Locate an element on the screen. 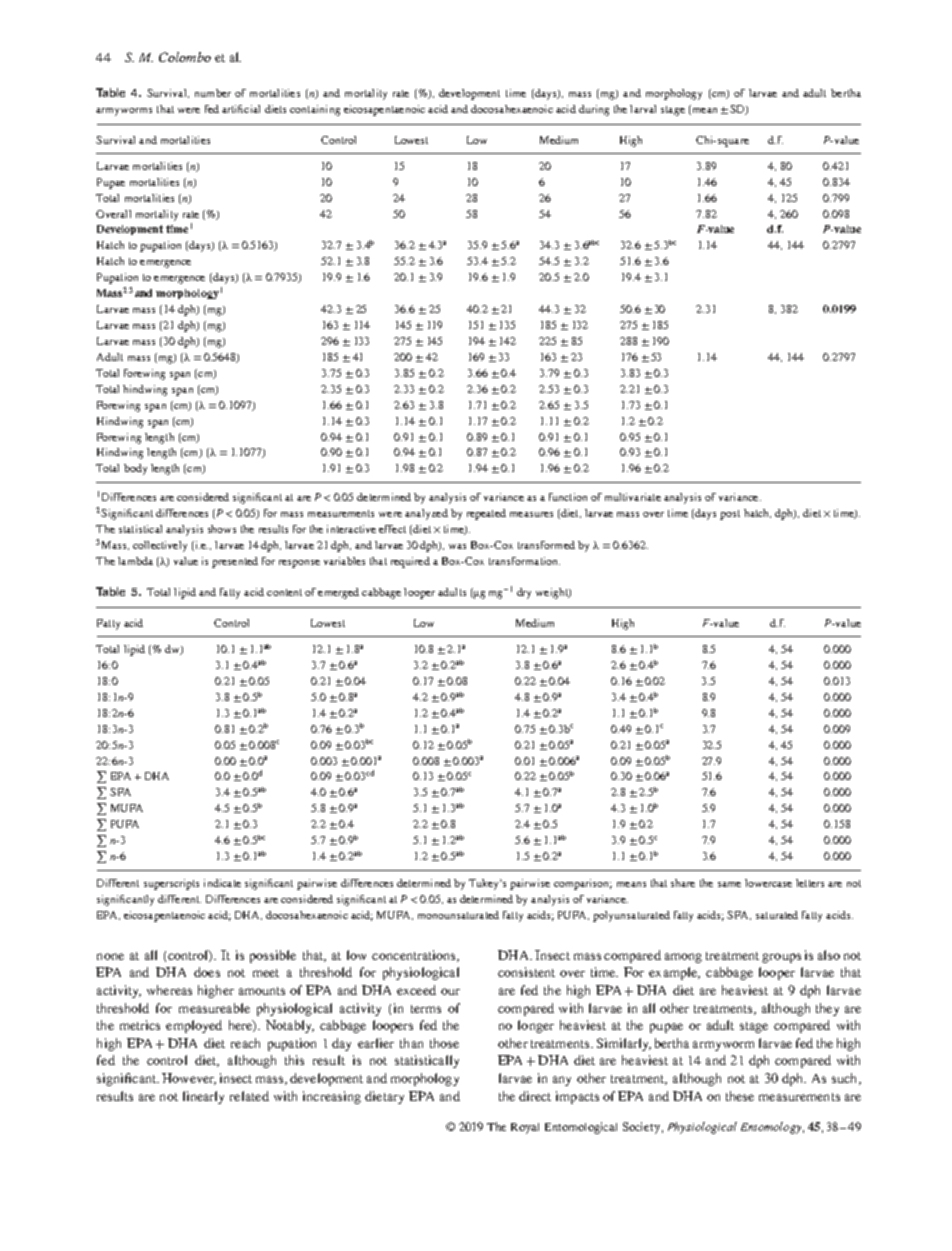 This screenshot has height=1251, width=952. function is located at coordinates (568, 497).
